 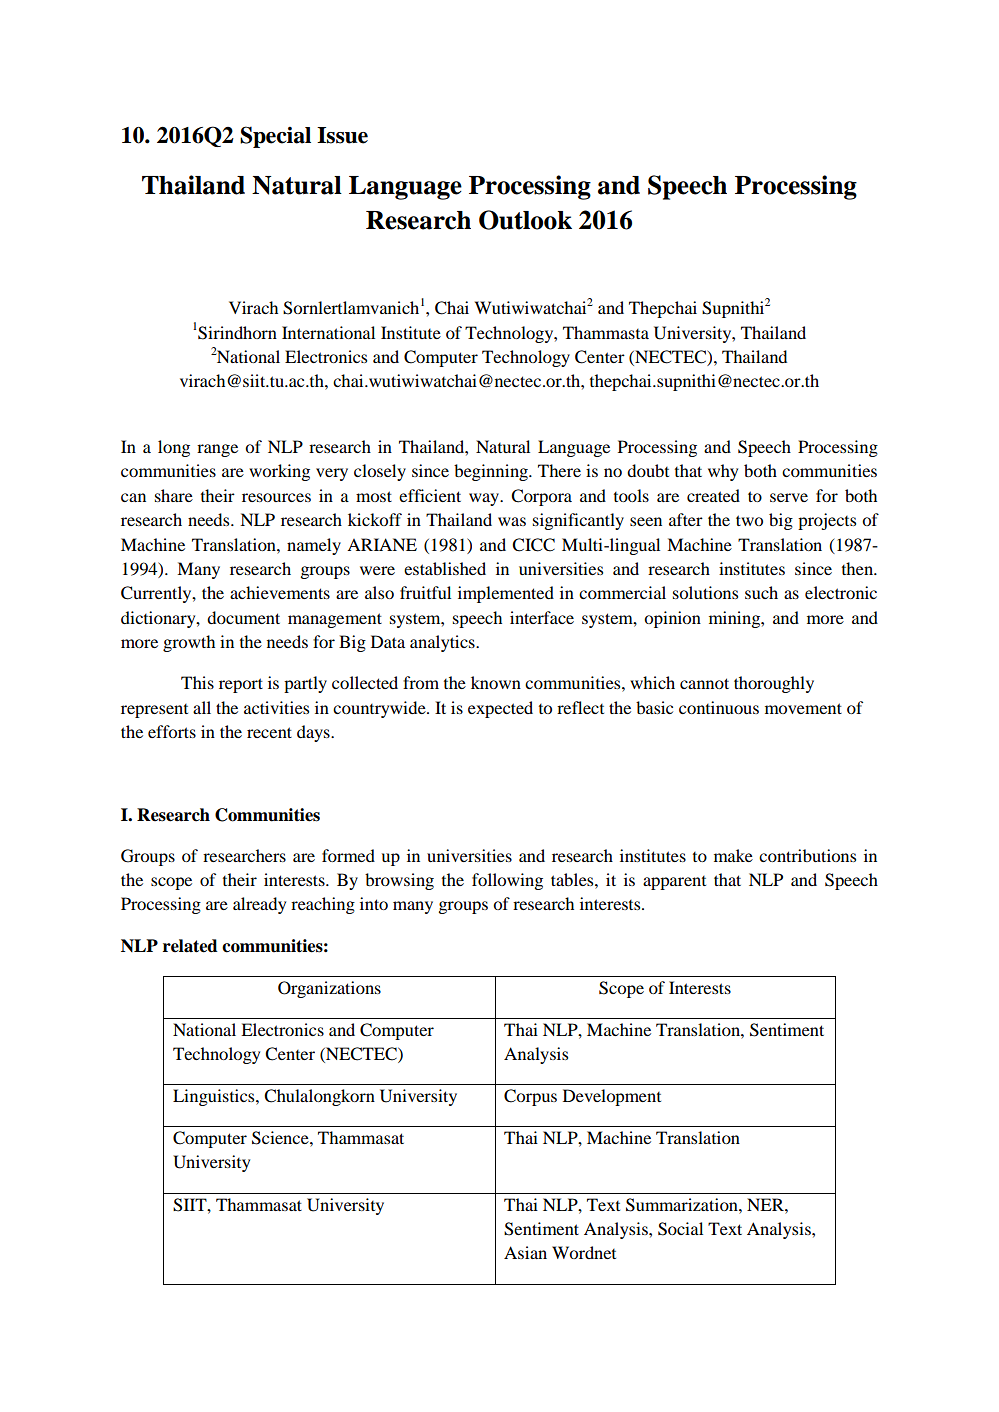 I want to click on Asian, so click(x=525, y=1252).
